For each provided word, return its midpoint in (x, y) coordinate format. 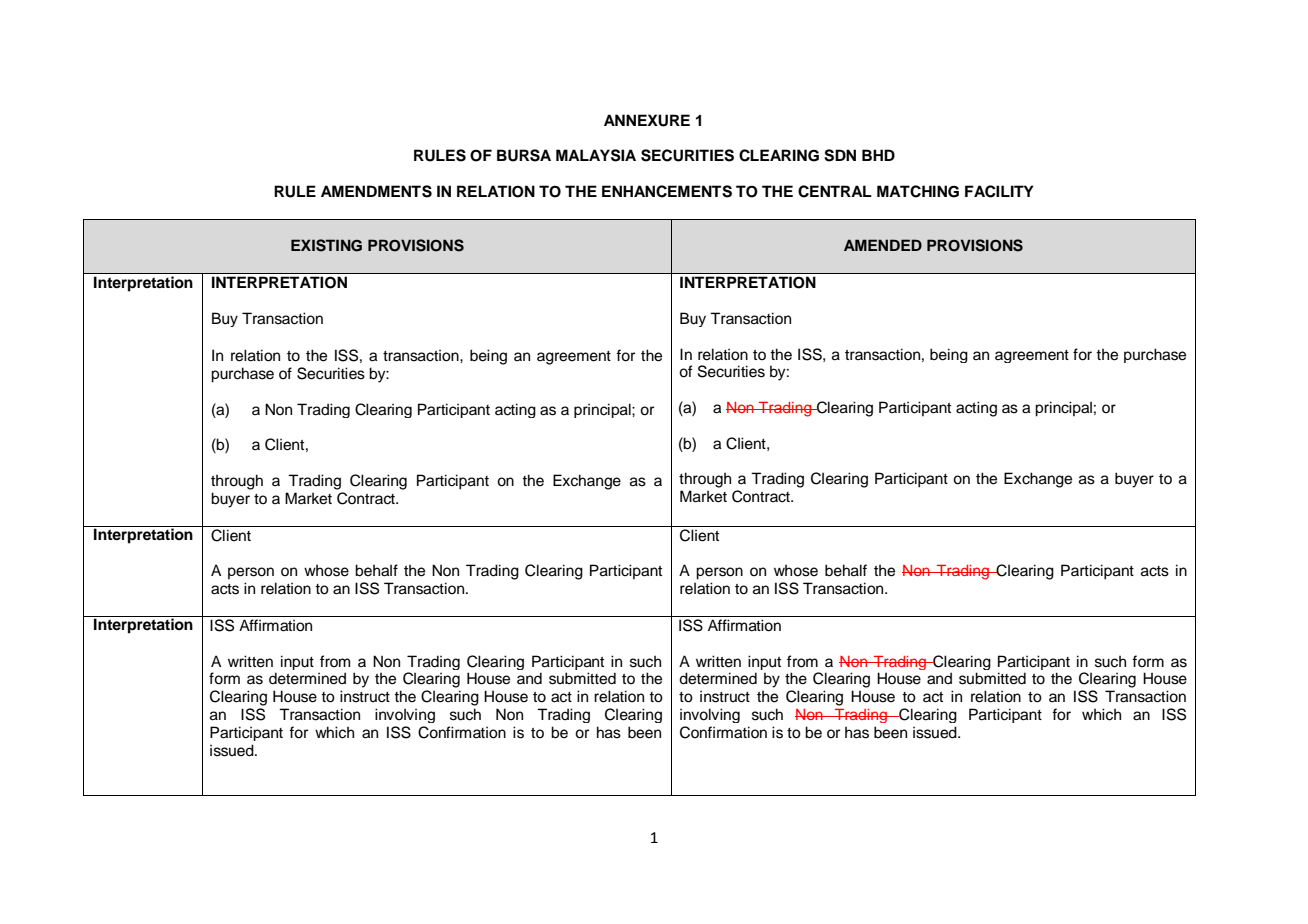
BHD (878, 155)
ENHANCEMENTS (667, 191)
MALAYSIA (596, 155)
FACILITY (999, 191)
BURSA (524, 155)
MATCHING (918, 191)
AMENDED (883, 245)
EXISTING (326, 245)
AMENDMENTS (376, 191)
